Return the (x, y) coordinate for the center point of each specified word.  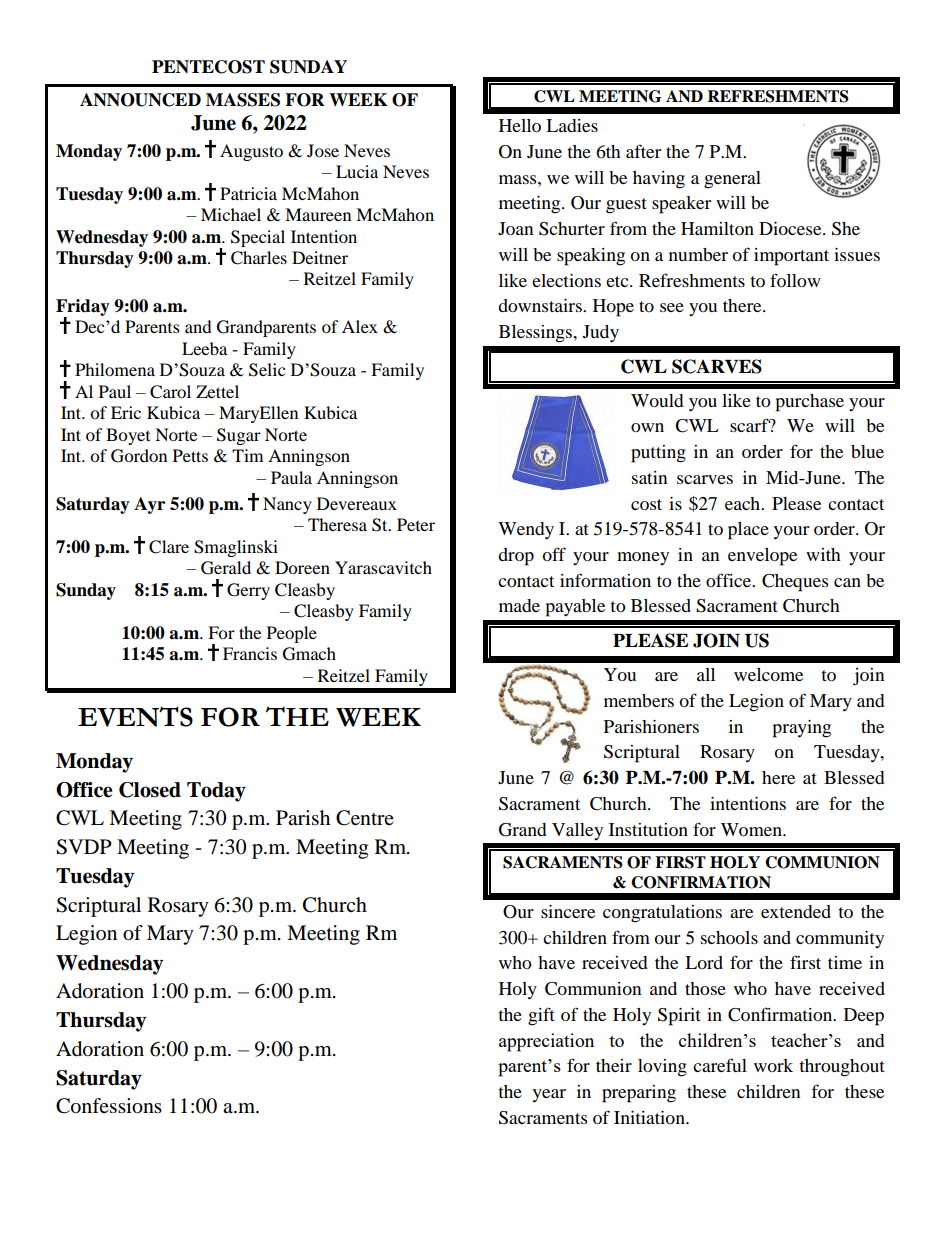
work (773, 1065)
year (549, 1095)
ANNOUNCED (140, 100)
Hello (520, 125)
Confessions (109, 1106)
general (732, 180)
